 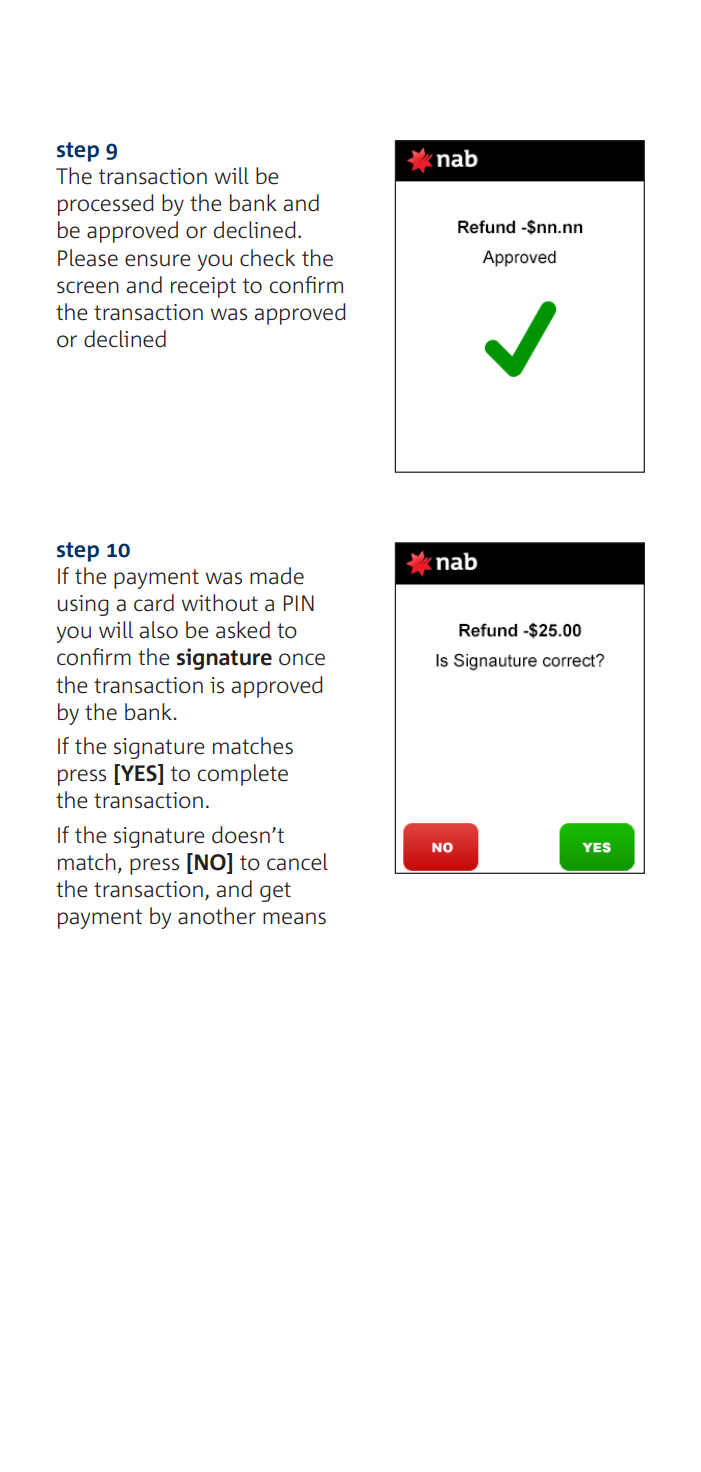 I want to click on processed, so click(x=105, y=205).
